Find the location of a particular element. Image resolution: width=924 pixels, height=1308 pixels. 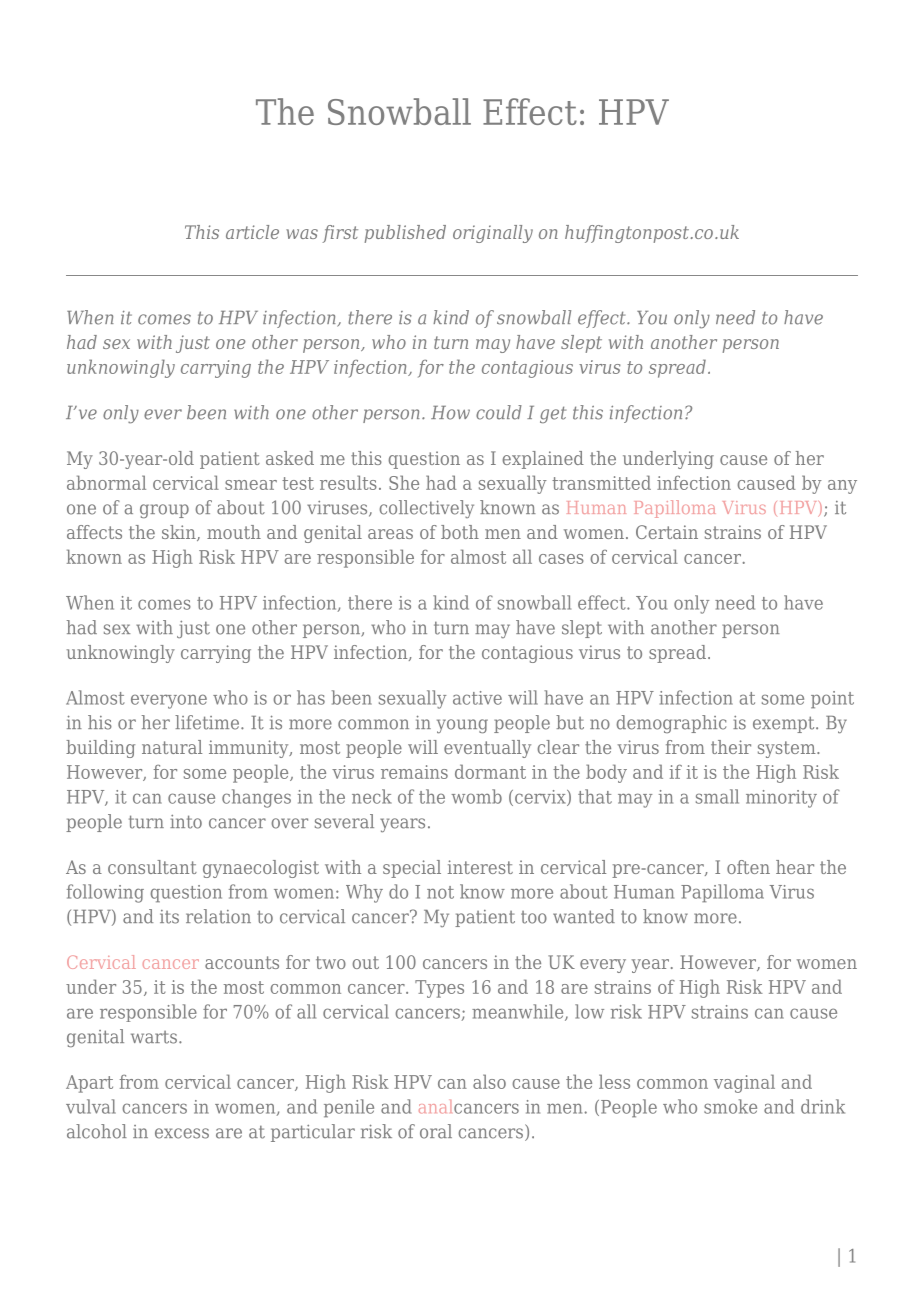

get is located at coordinates (553, 414).
